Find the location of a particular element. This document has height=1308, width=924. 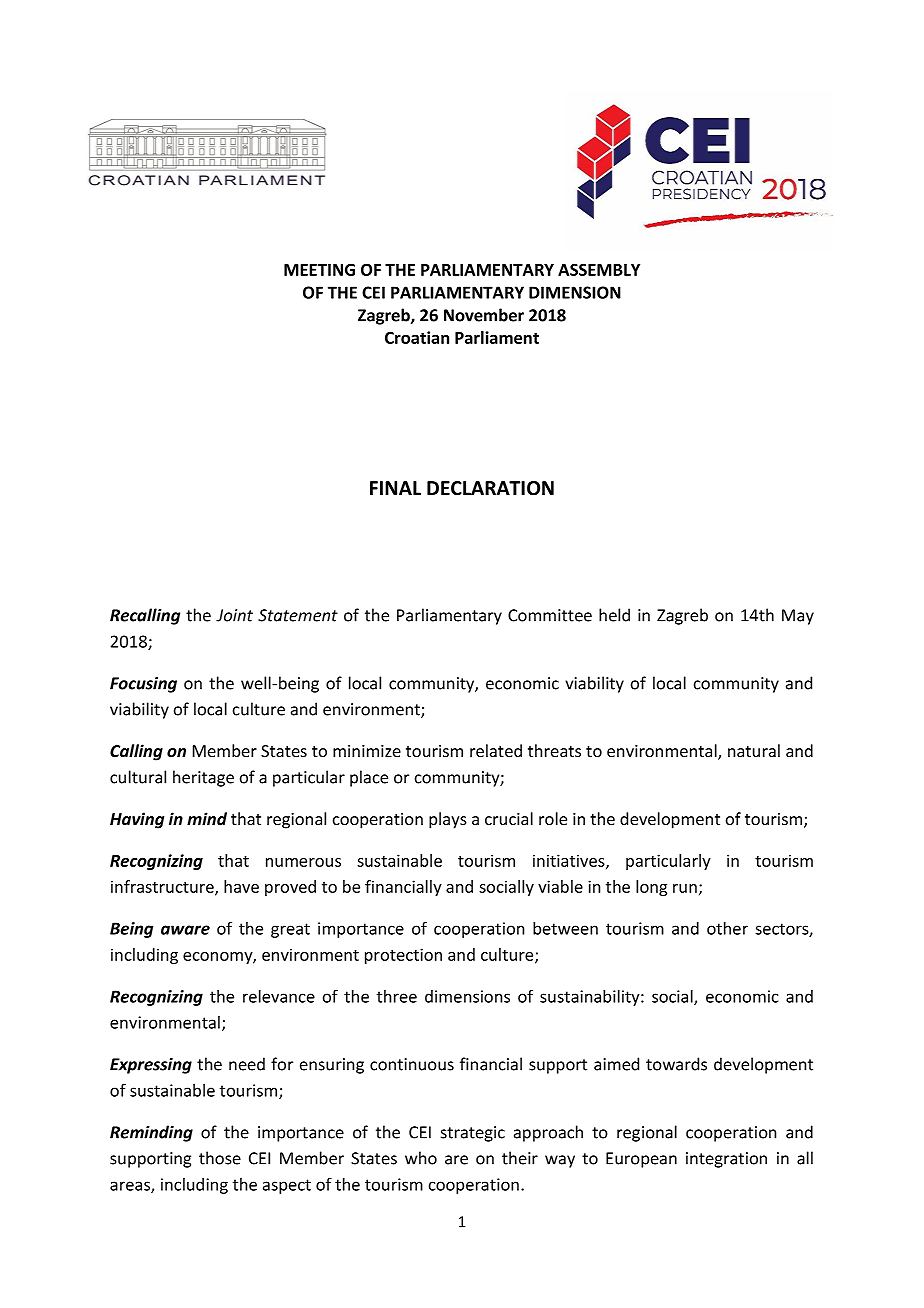

strategic is located at coordinates (473, 1134).
